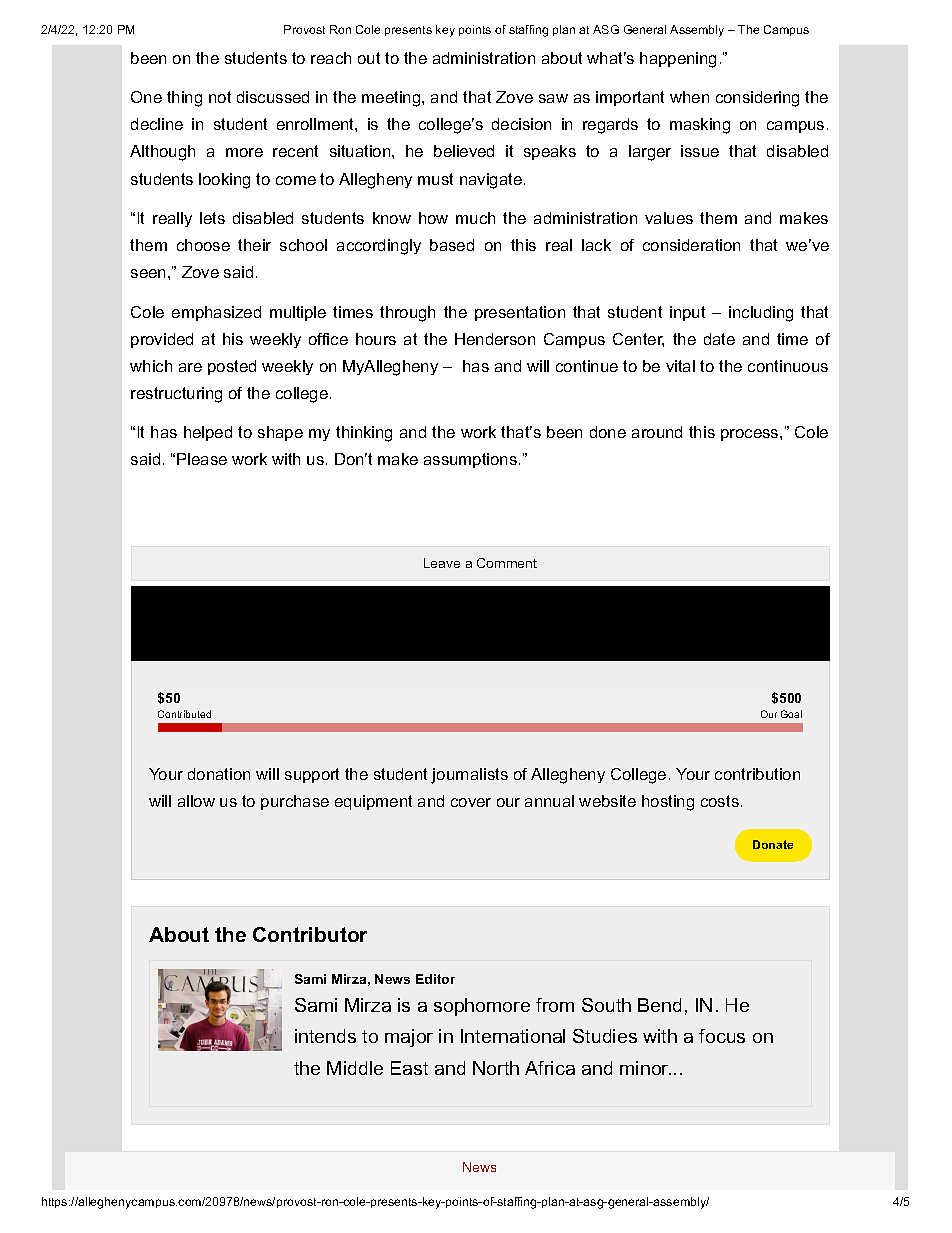 This screenshot has width=952, height=1233. What do you see at coordinates (751, 435) in the screenshot?
I see `process` at bounding box center [751, 435].
